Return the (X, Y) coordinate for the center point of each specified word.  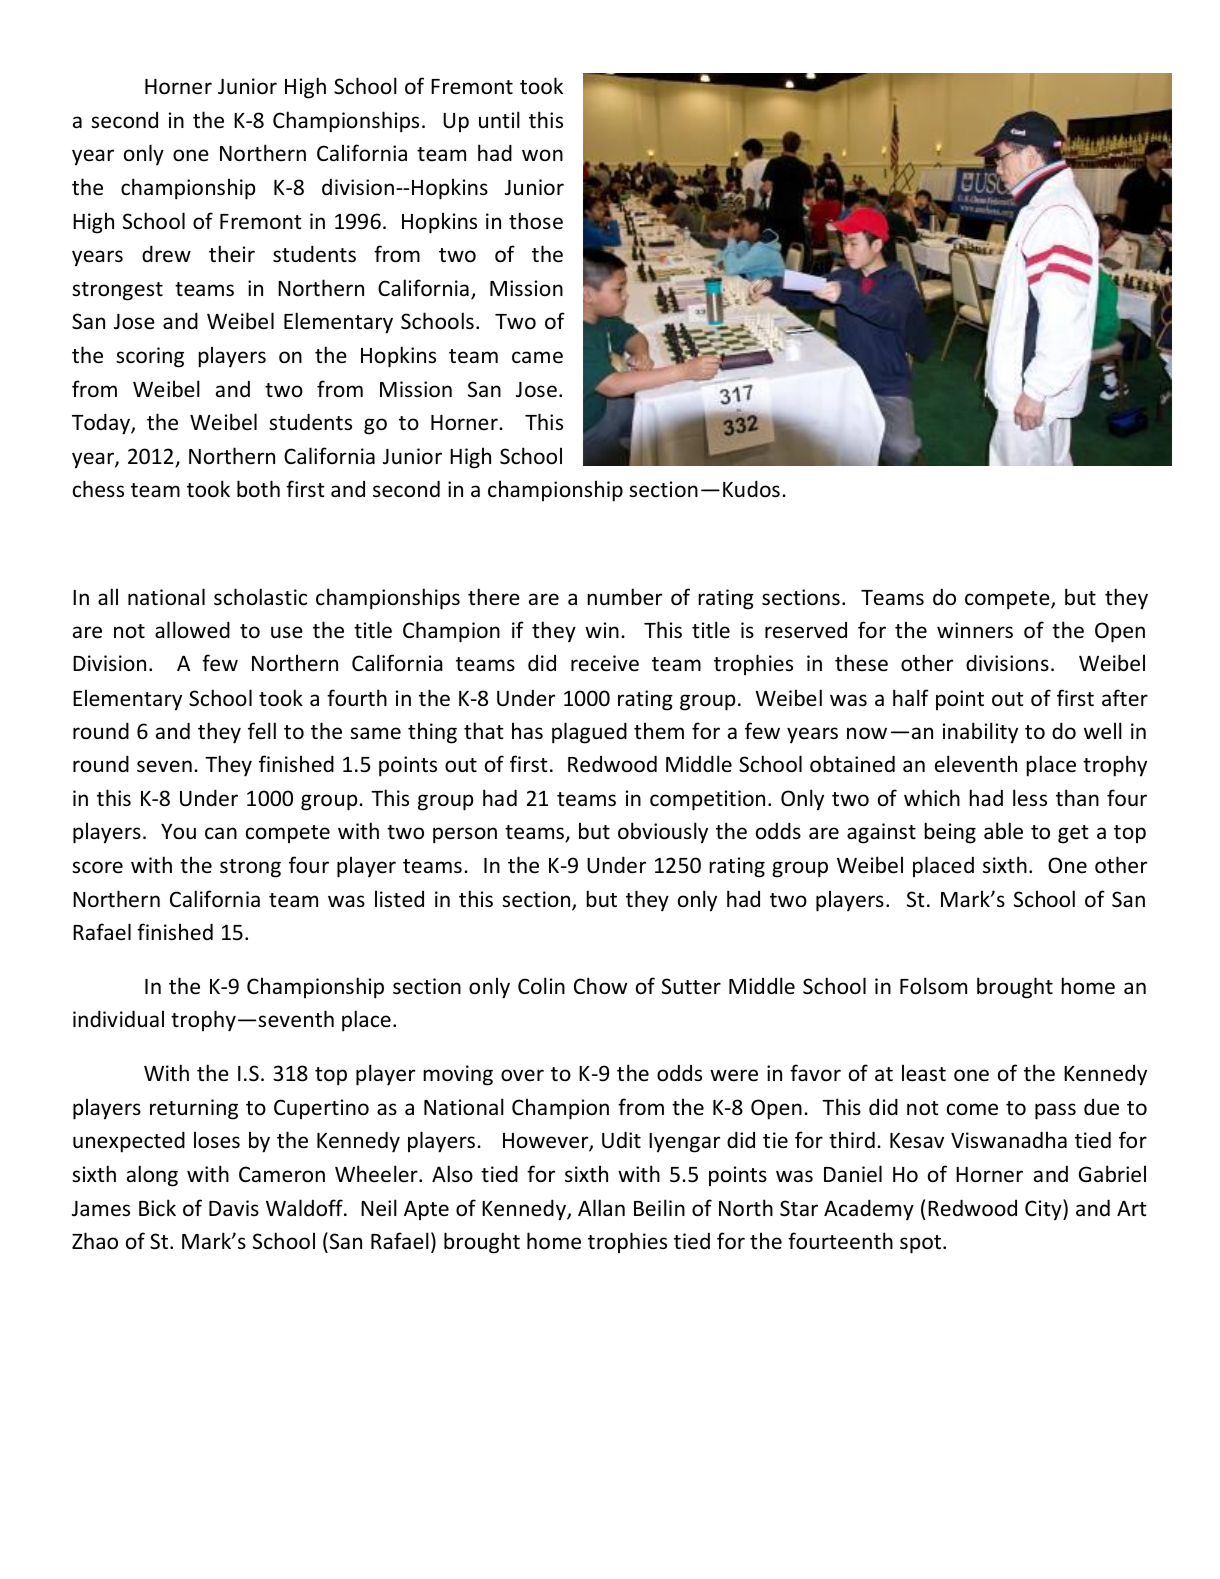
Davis (234, 1208)
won (542, 155)
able (1003, 831)
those (536, 221)
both (258, 488)
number (624, 597)
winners (975, 630)
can (221, 833)
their (232, 254)
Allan (601, 1207)
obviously (663, 833)
